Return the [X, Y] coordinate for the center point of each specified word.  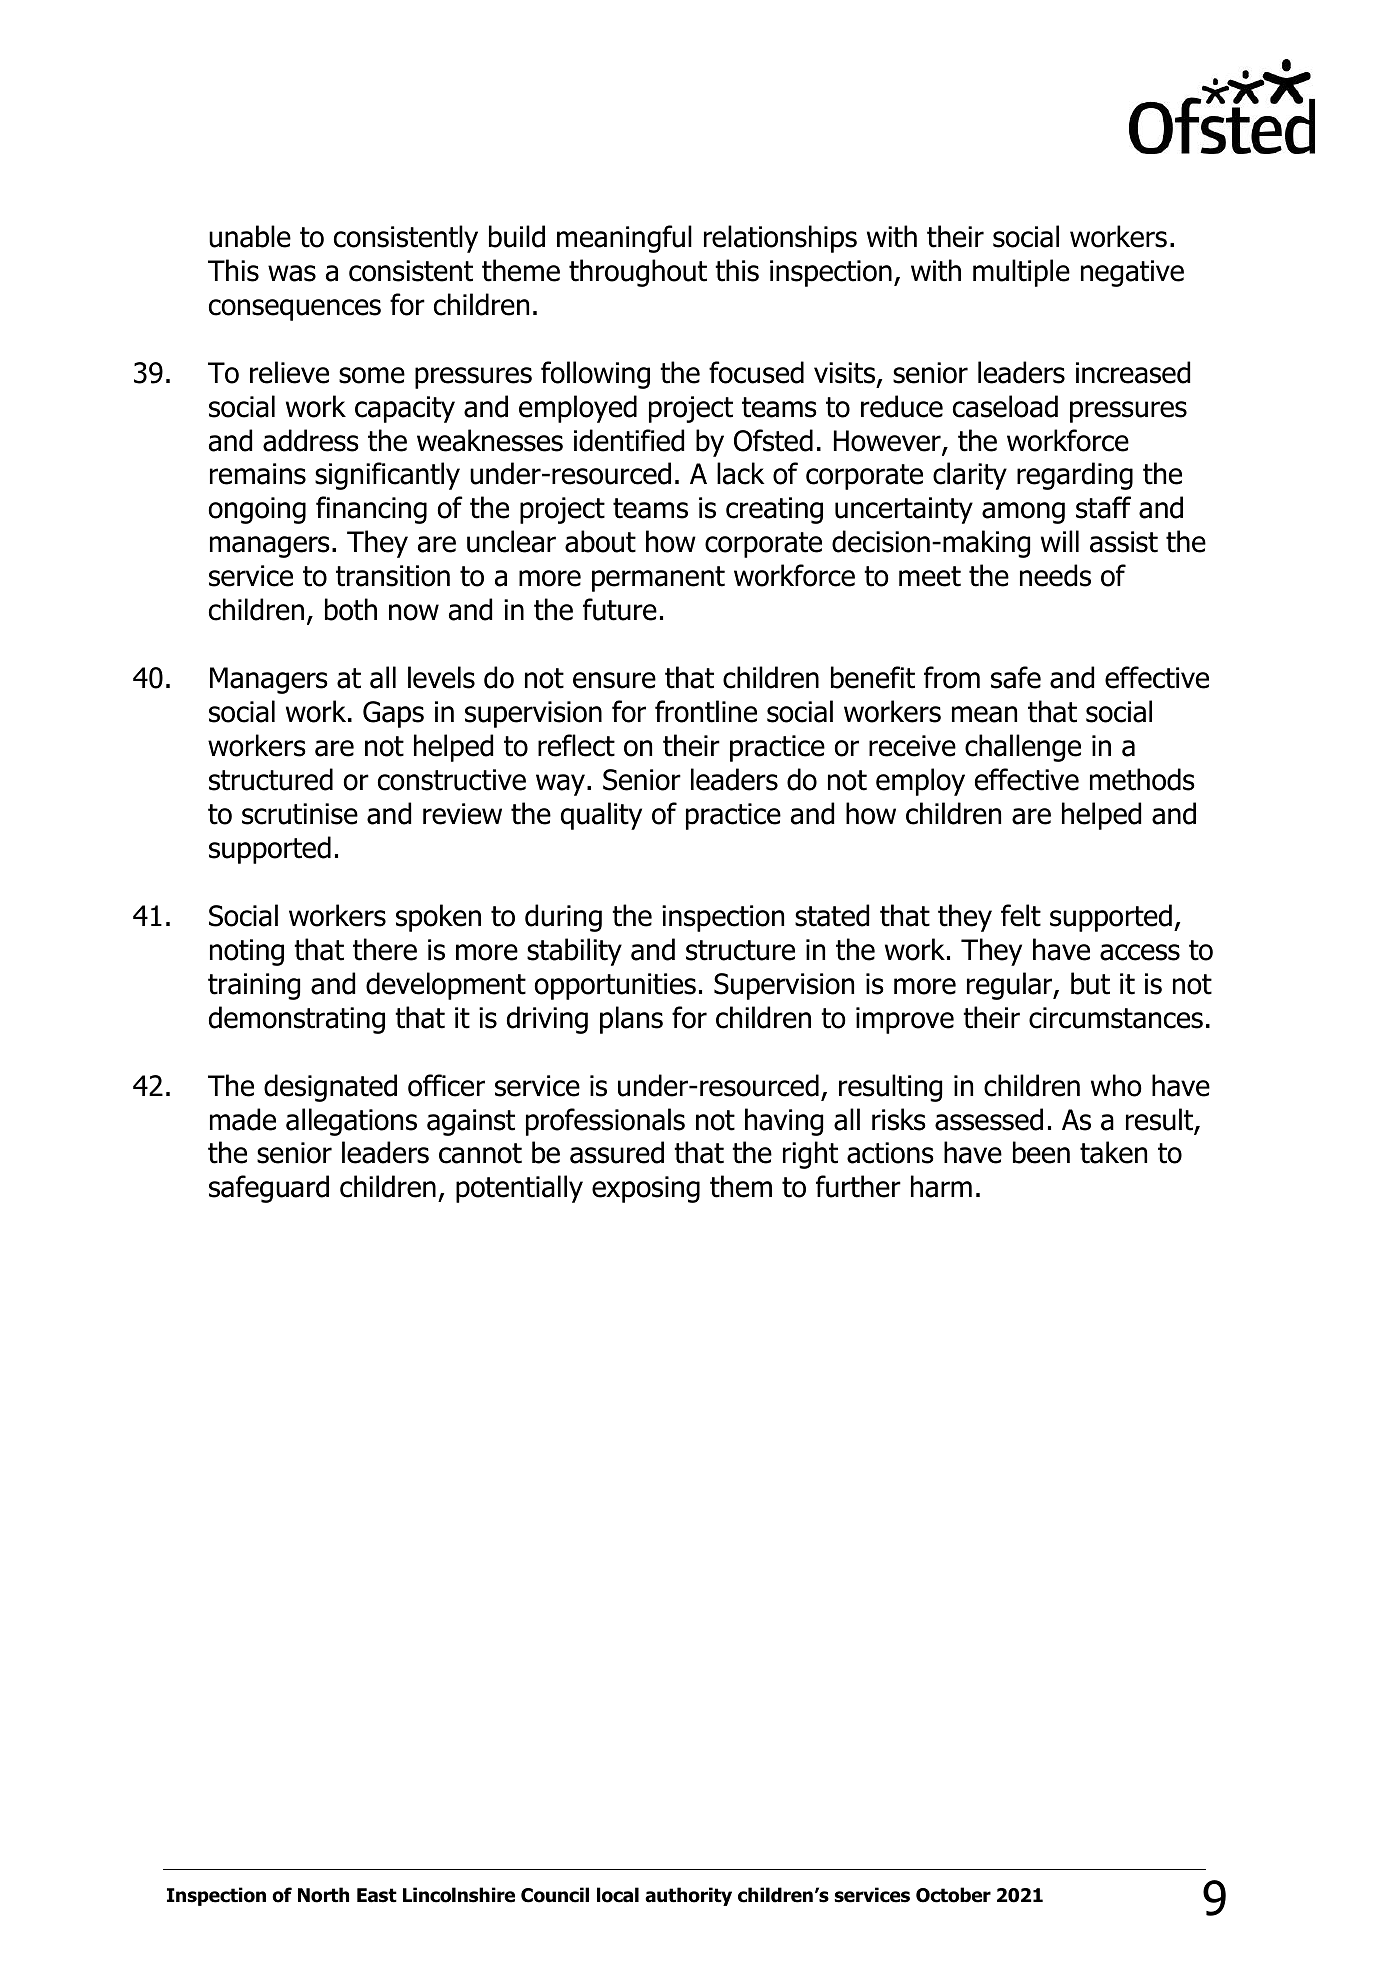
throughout [638, 273]
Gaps [393, 714]
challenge [1023, 748]
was [292, 273]
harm [941, 1186]
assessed [989, 1119]
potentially [519, 1189]
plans [631, 1020]
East [377, 1895]
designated [330, 1088]
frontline [706, 711]
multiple [1021, 273]
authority [688, 1896]
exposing [646, 1189]
